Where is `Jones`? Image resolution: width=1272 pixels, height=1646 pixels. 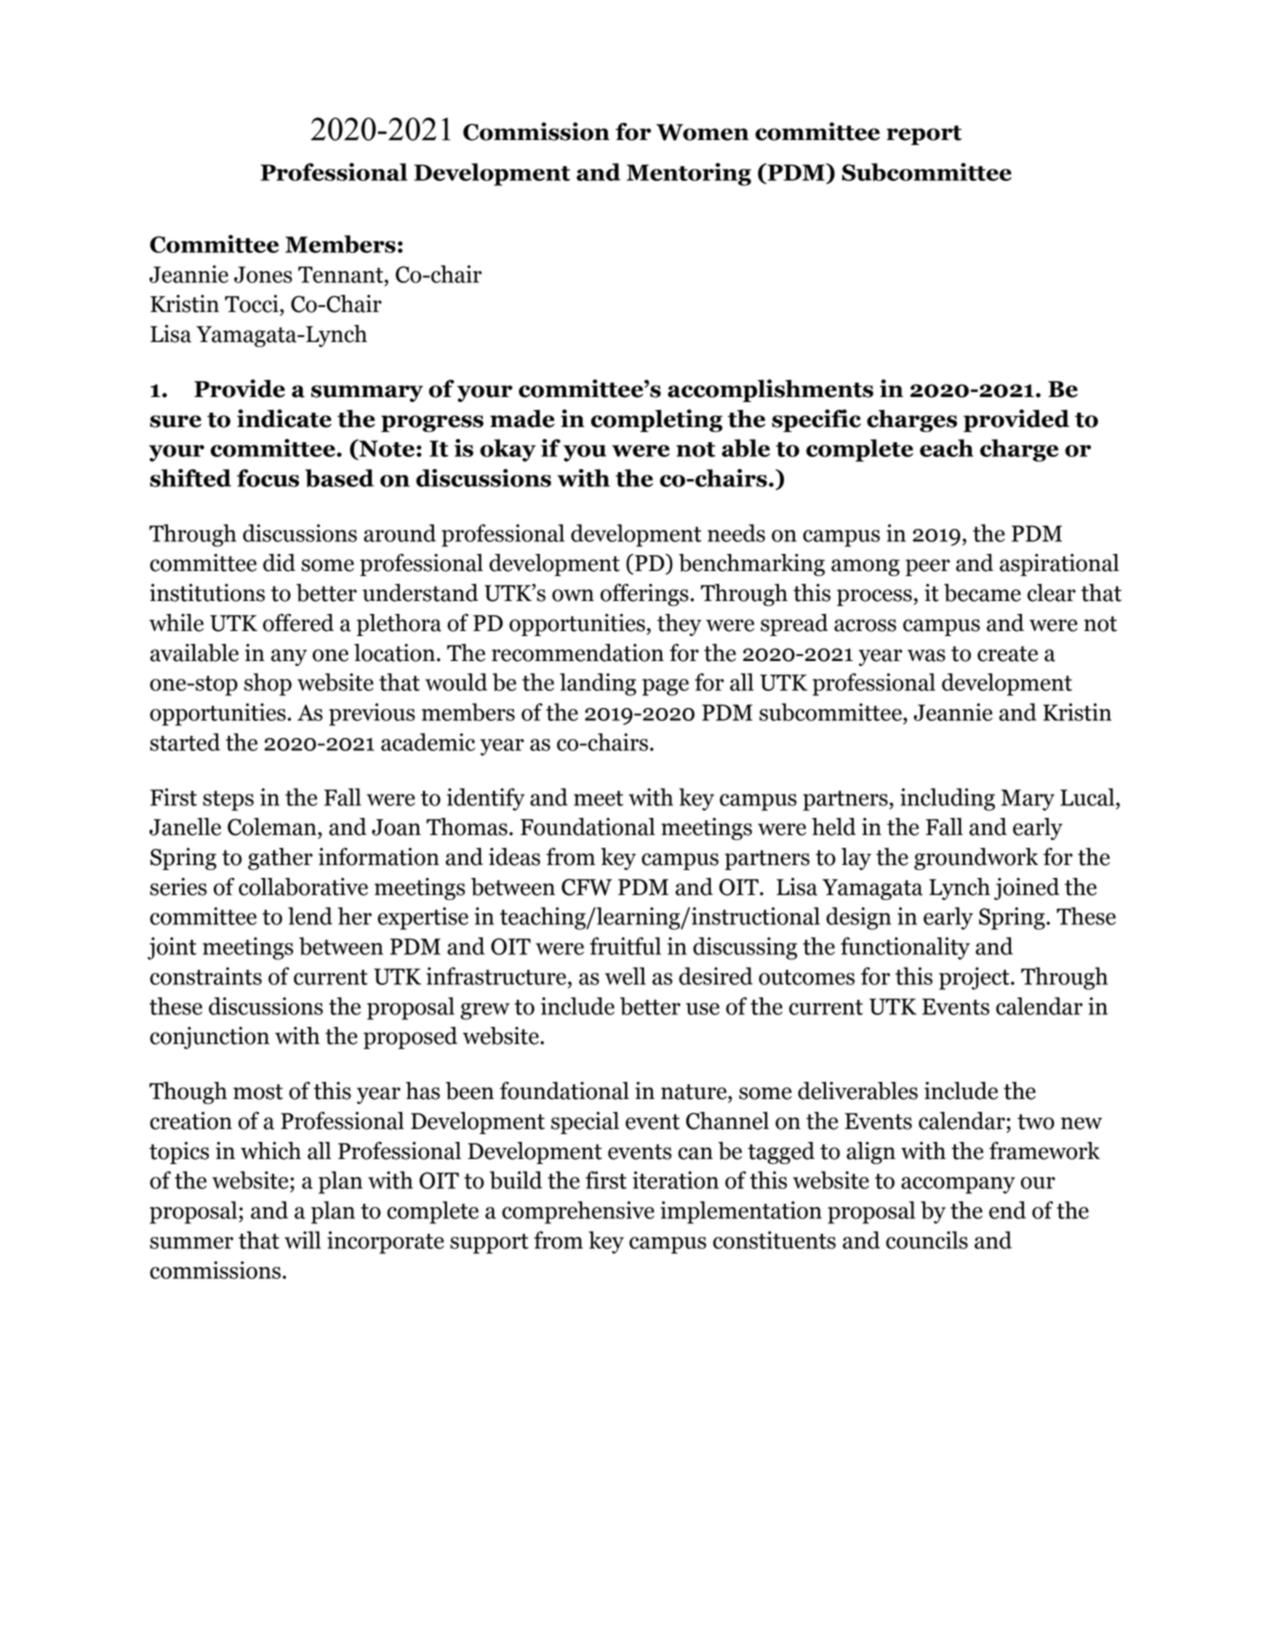
Jones is located at coordinates (263, 274).
